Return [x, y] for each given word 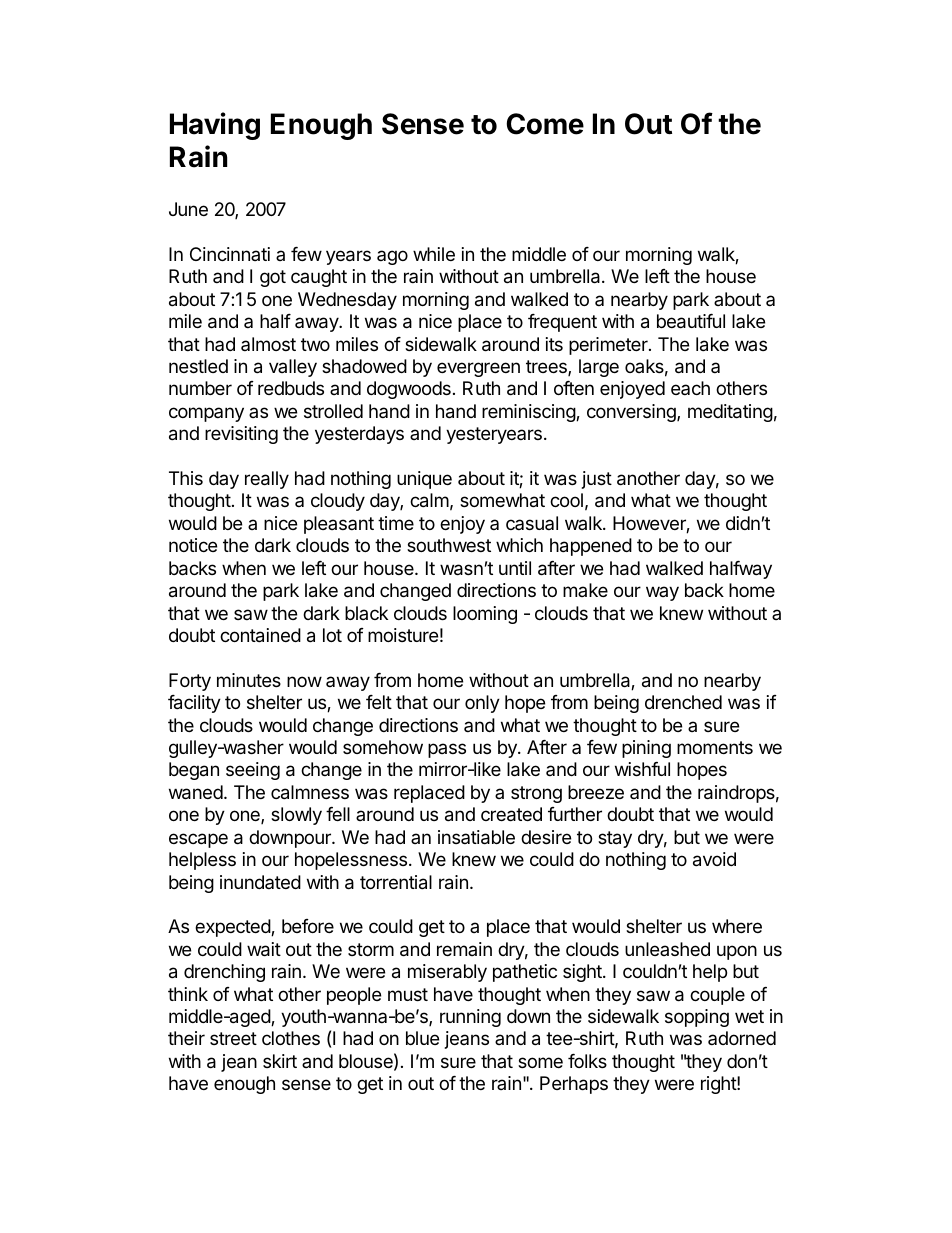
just [597, 480]
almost [268, 344]
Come [545, 124]
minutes [249, 680]
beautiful [691, 321]
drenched [683, 702]
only [482, 704]
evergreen [478, 369]
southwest [449, 545]
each [690, 388]
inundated [260, 882]
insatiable [476, 837]
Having [215, 126]
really [267, 480]
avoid [714, 859]
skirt [280, 1061]
